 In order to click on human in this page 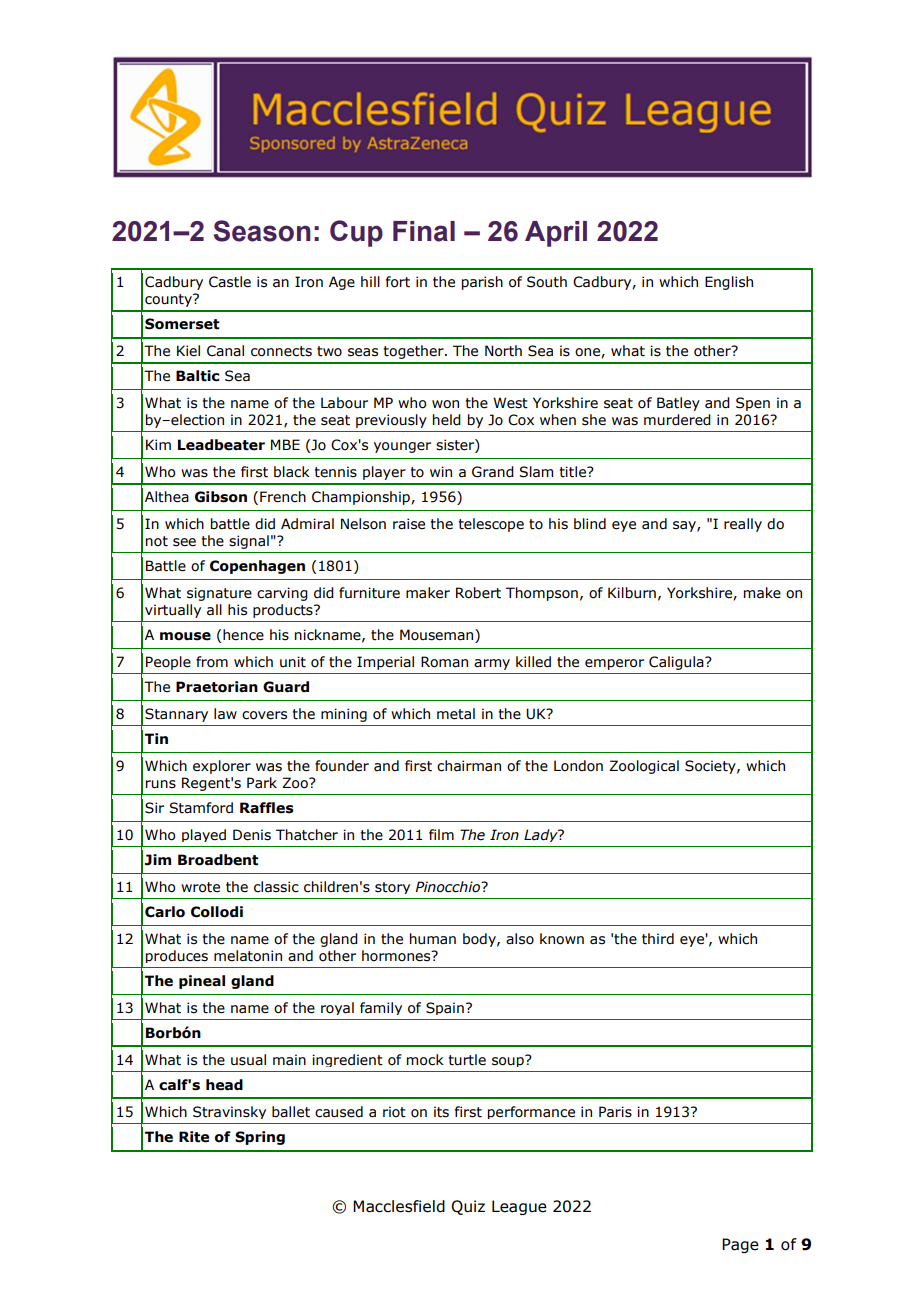, I will do `click(433, 938)`.
